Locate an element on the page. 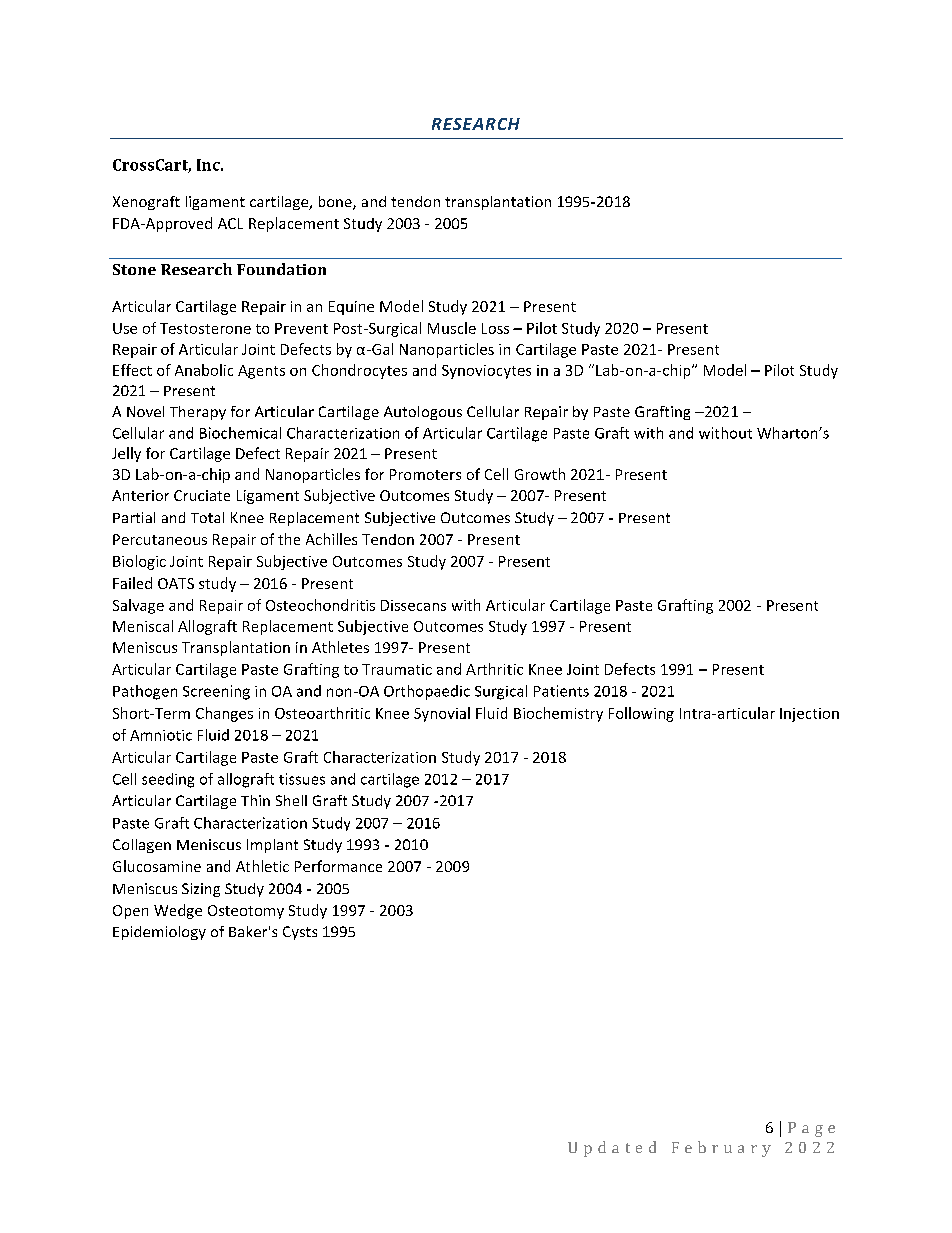 The width and height of the image is (952, 1233). Loss is located at coordinates (495, 328).
